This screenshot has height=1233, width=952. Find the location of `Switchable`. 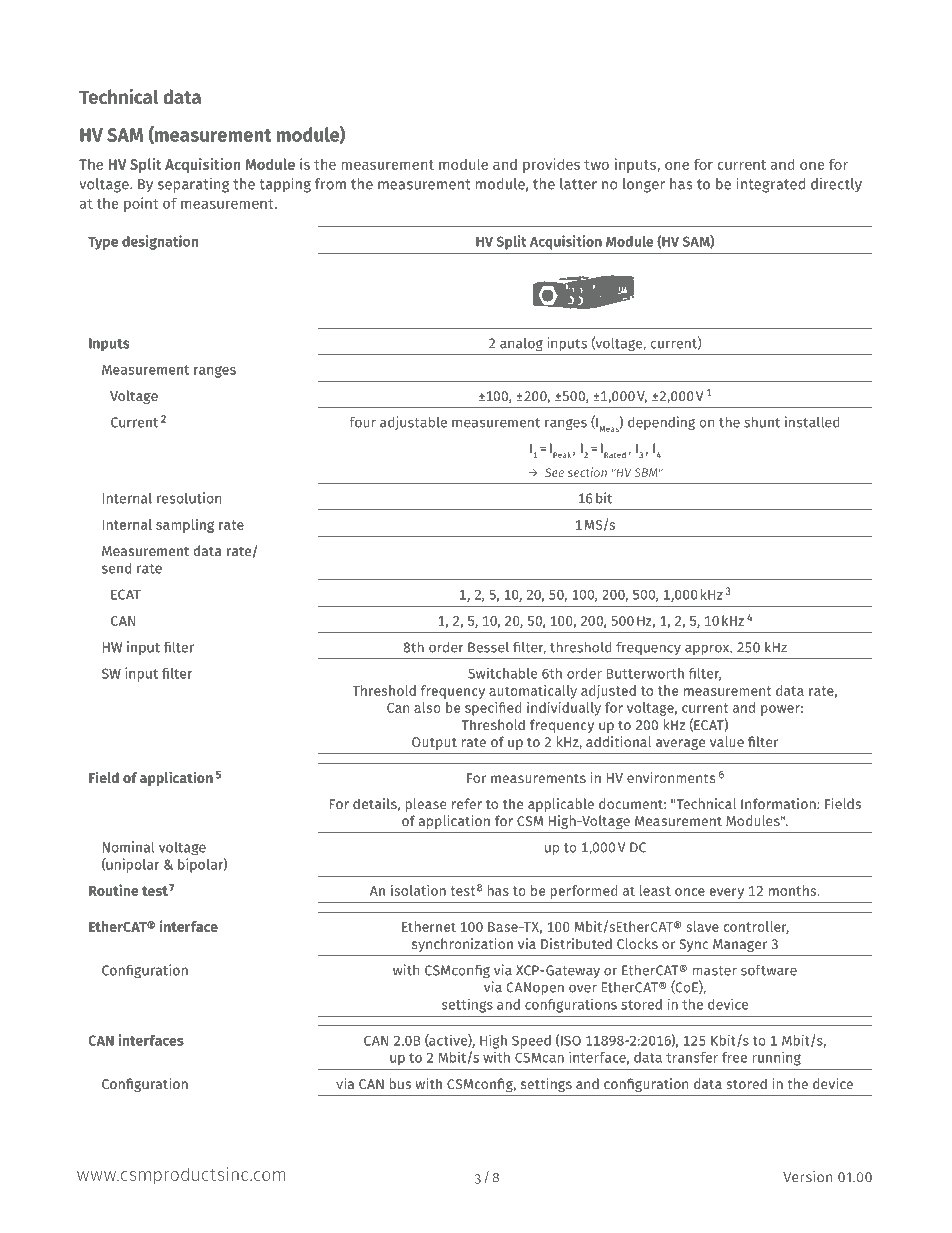

Switchable is located at coordinates (502, 673).
